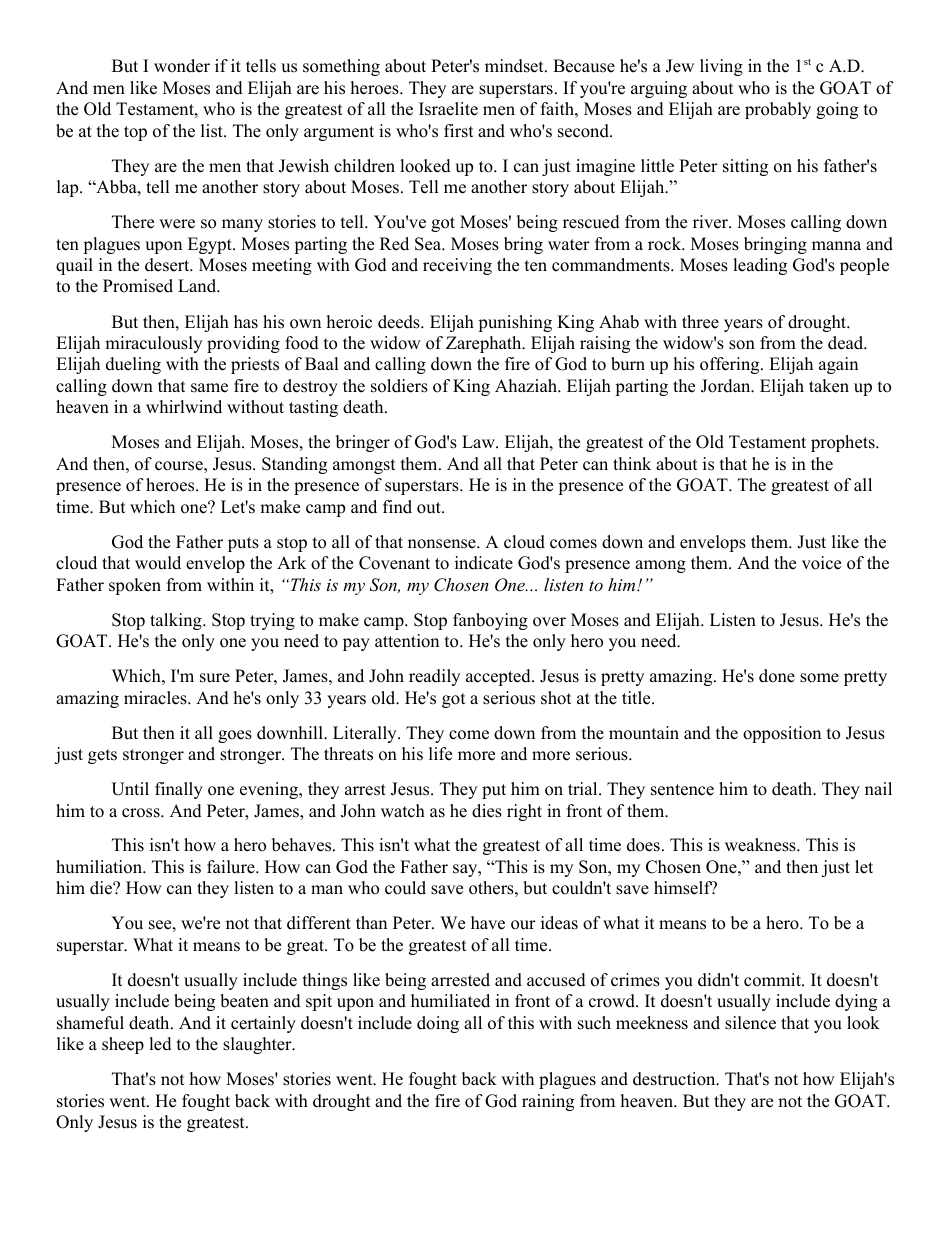  What do you see at coordinates (750, 1023) in the image?
I see `silence` at bounding box center [750, 1023].
